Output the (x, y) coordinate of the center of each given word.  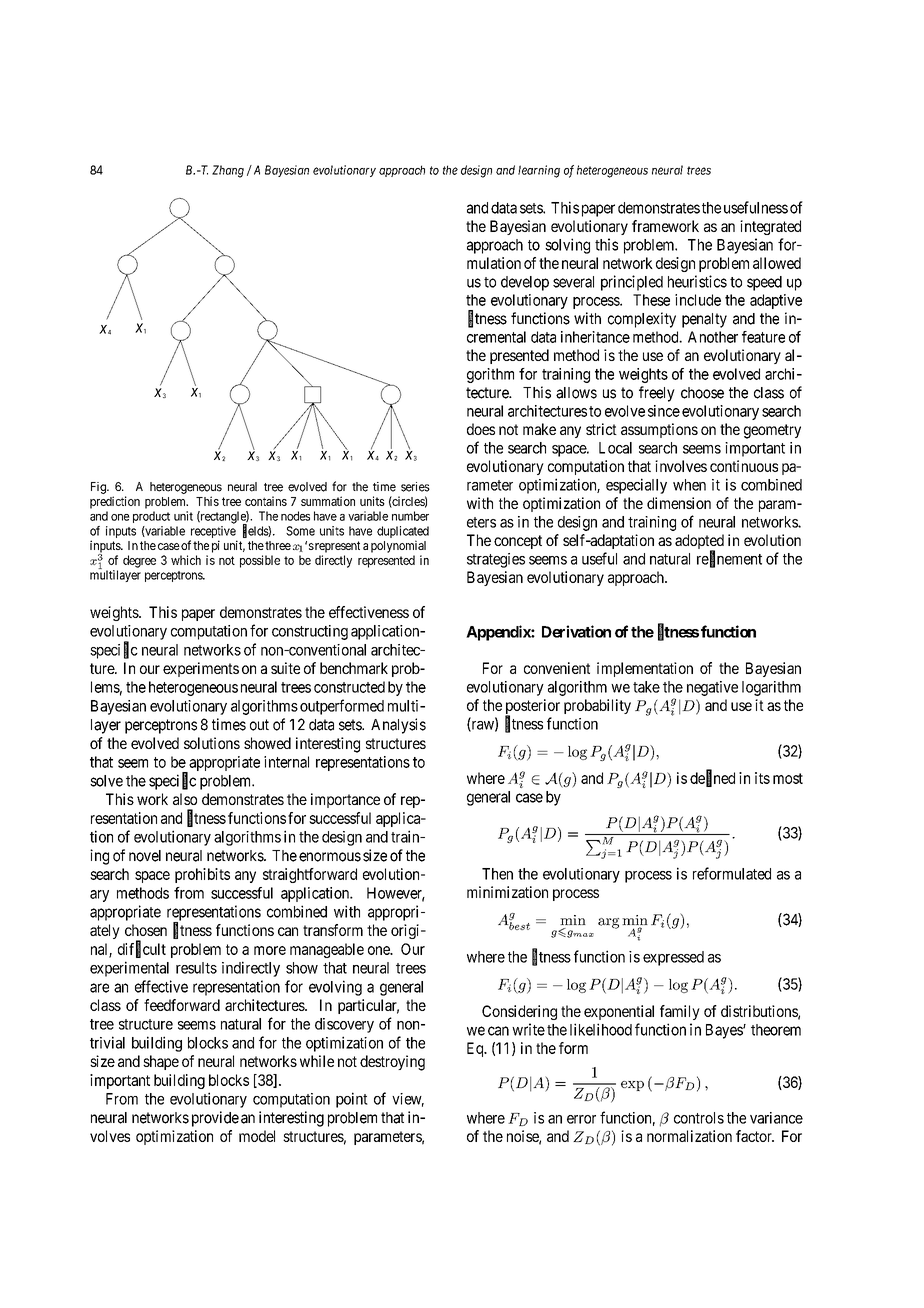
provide (215, 1119)
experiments (201, 669)
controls (699, 1118)
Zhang (228, 171)
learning (539, 171)
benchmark (354, 668)
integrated (770, 227)
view (408, 1100)
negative (712, 688)
